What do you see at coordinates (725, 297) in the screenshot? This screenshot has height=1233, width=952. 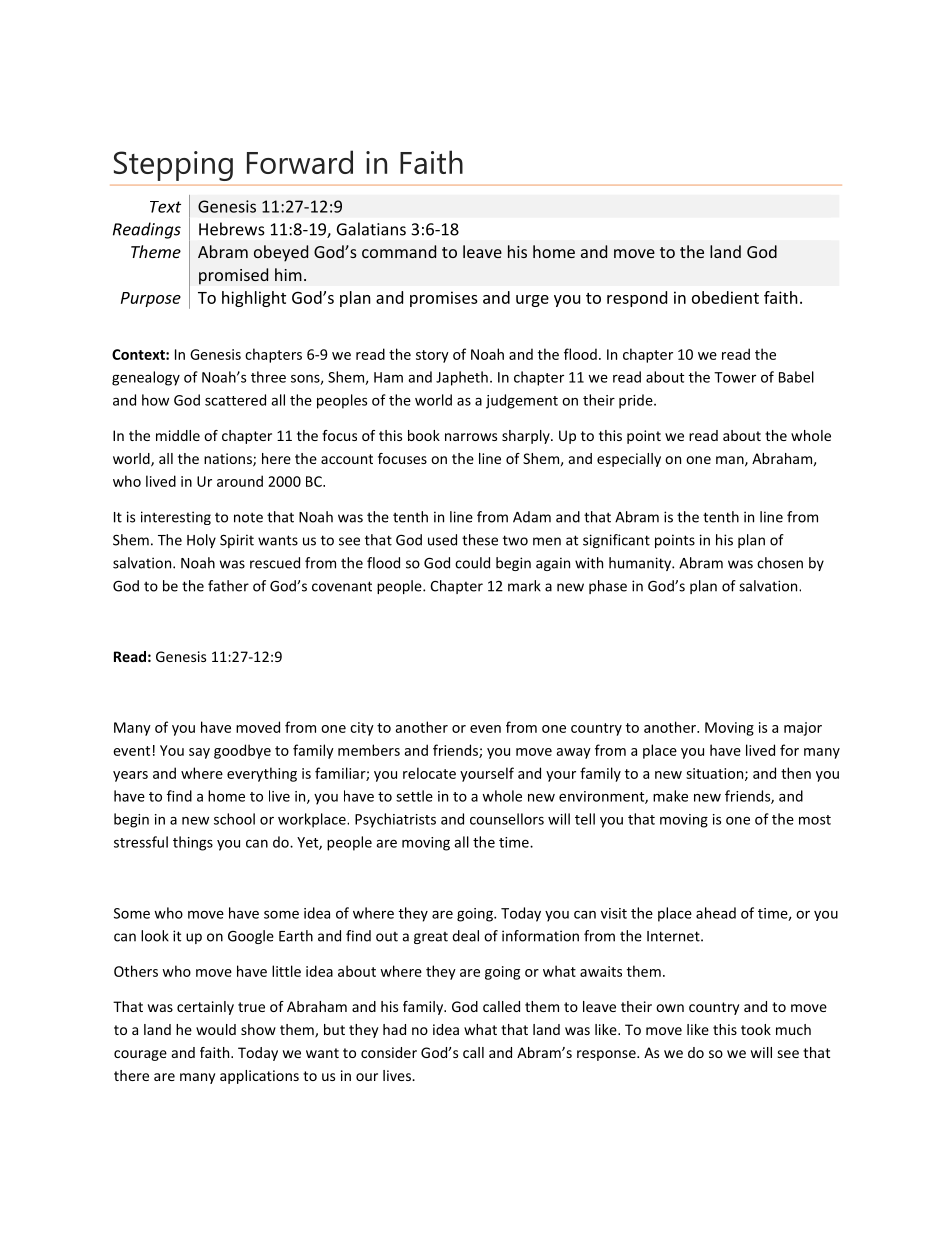 I see `obedient` at bounding box center [725, 297].
